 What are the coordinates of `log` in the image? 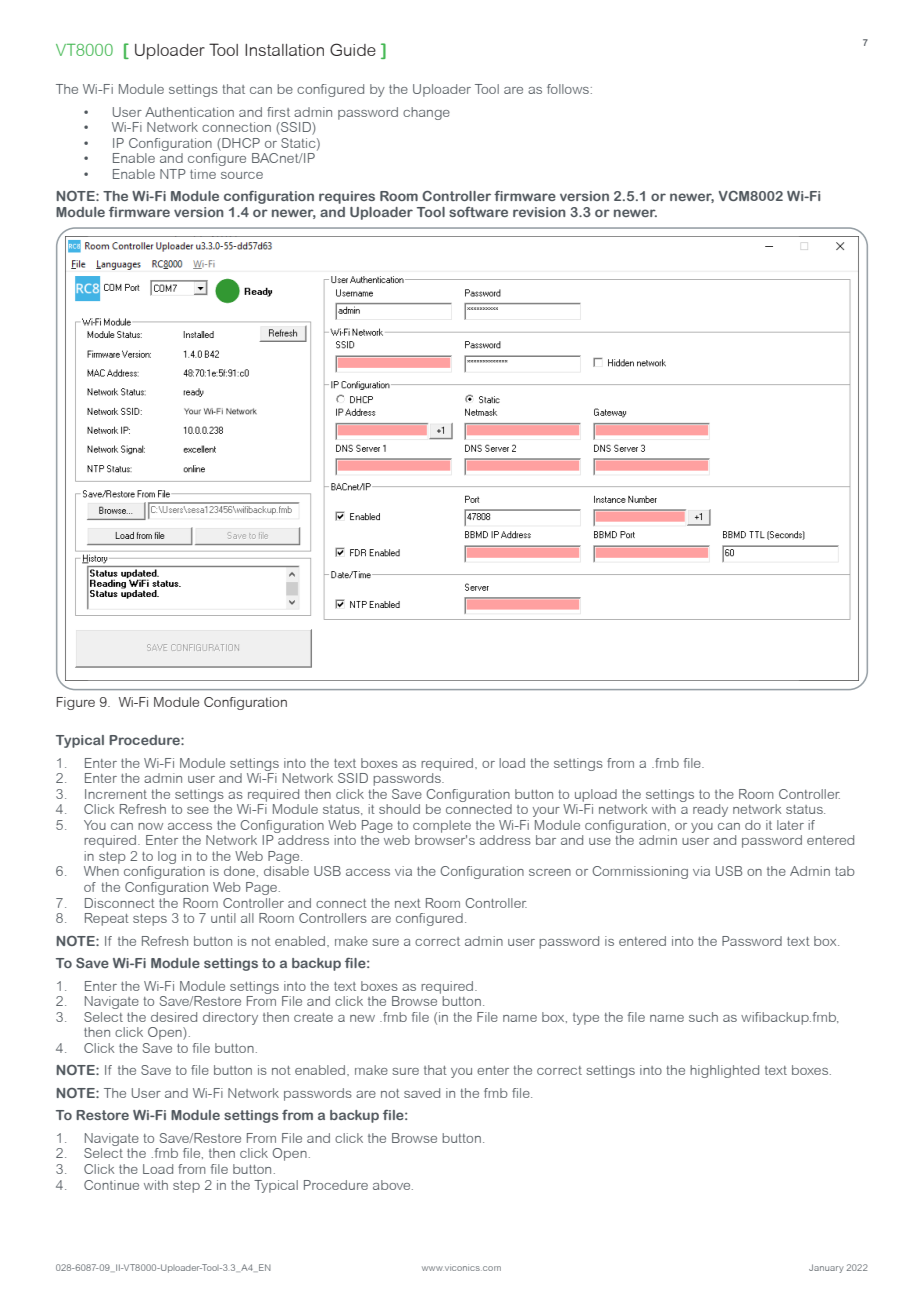 It's located at (167, 857).
